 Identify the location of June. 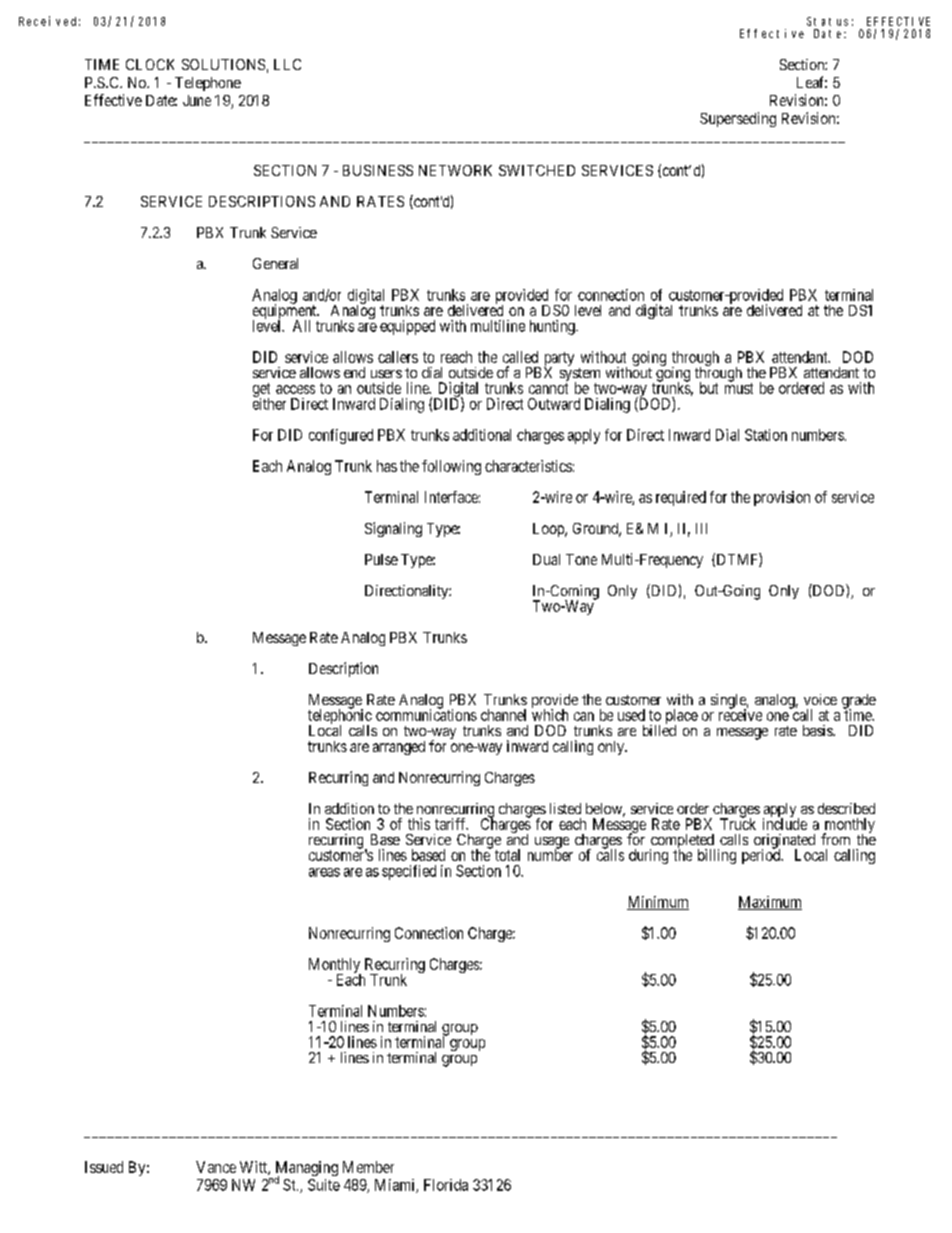
(197, 100).
